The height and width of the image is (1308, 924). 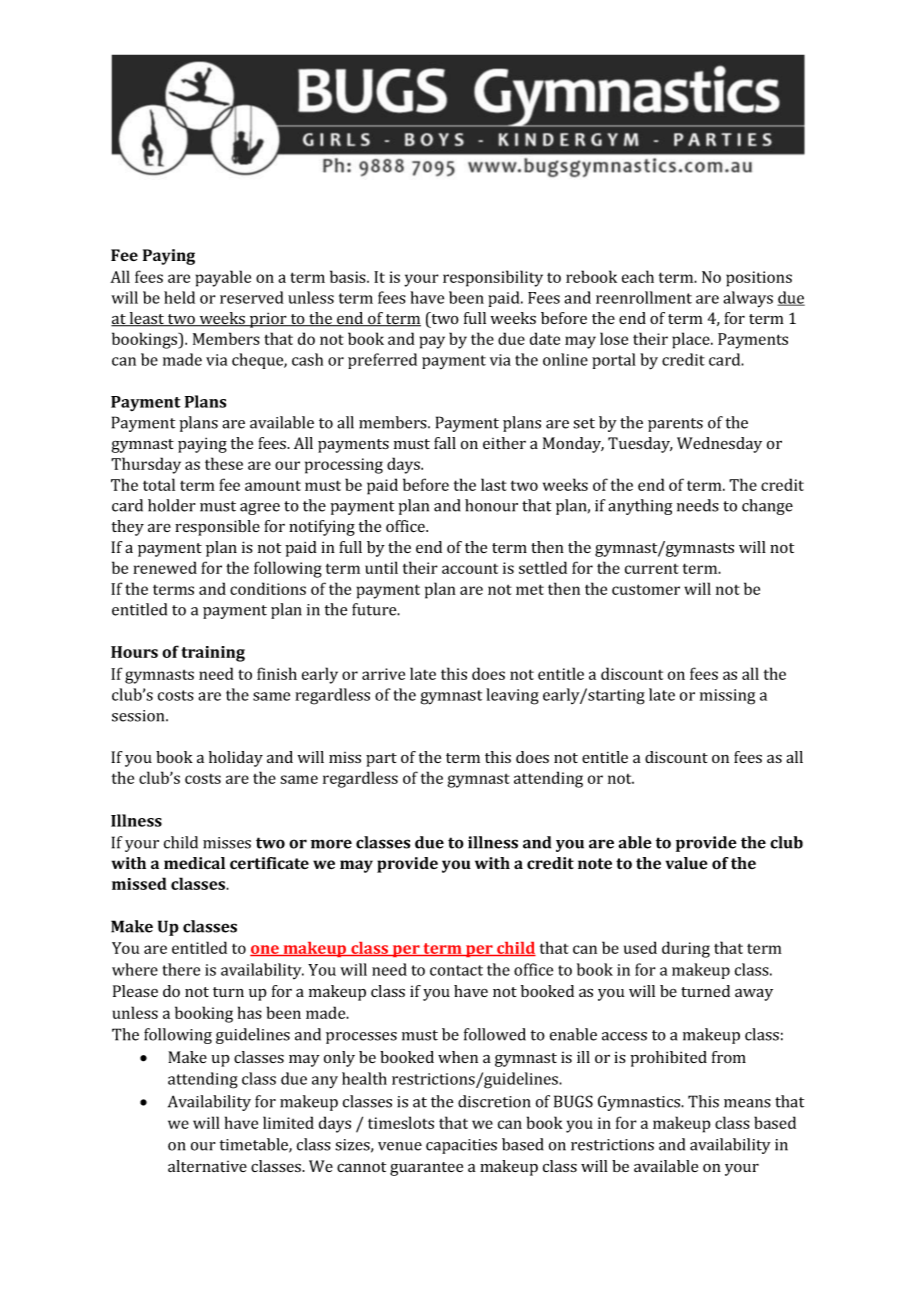 What do you see at coordinates (493, 278) in the image?
I see `responsibility` at bounding box center [493, 278].
